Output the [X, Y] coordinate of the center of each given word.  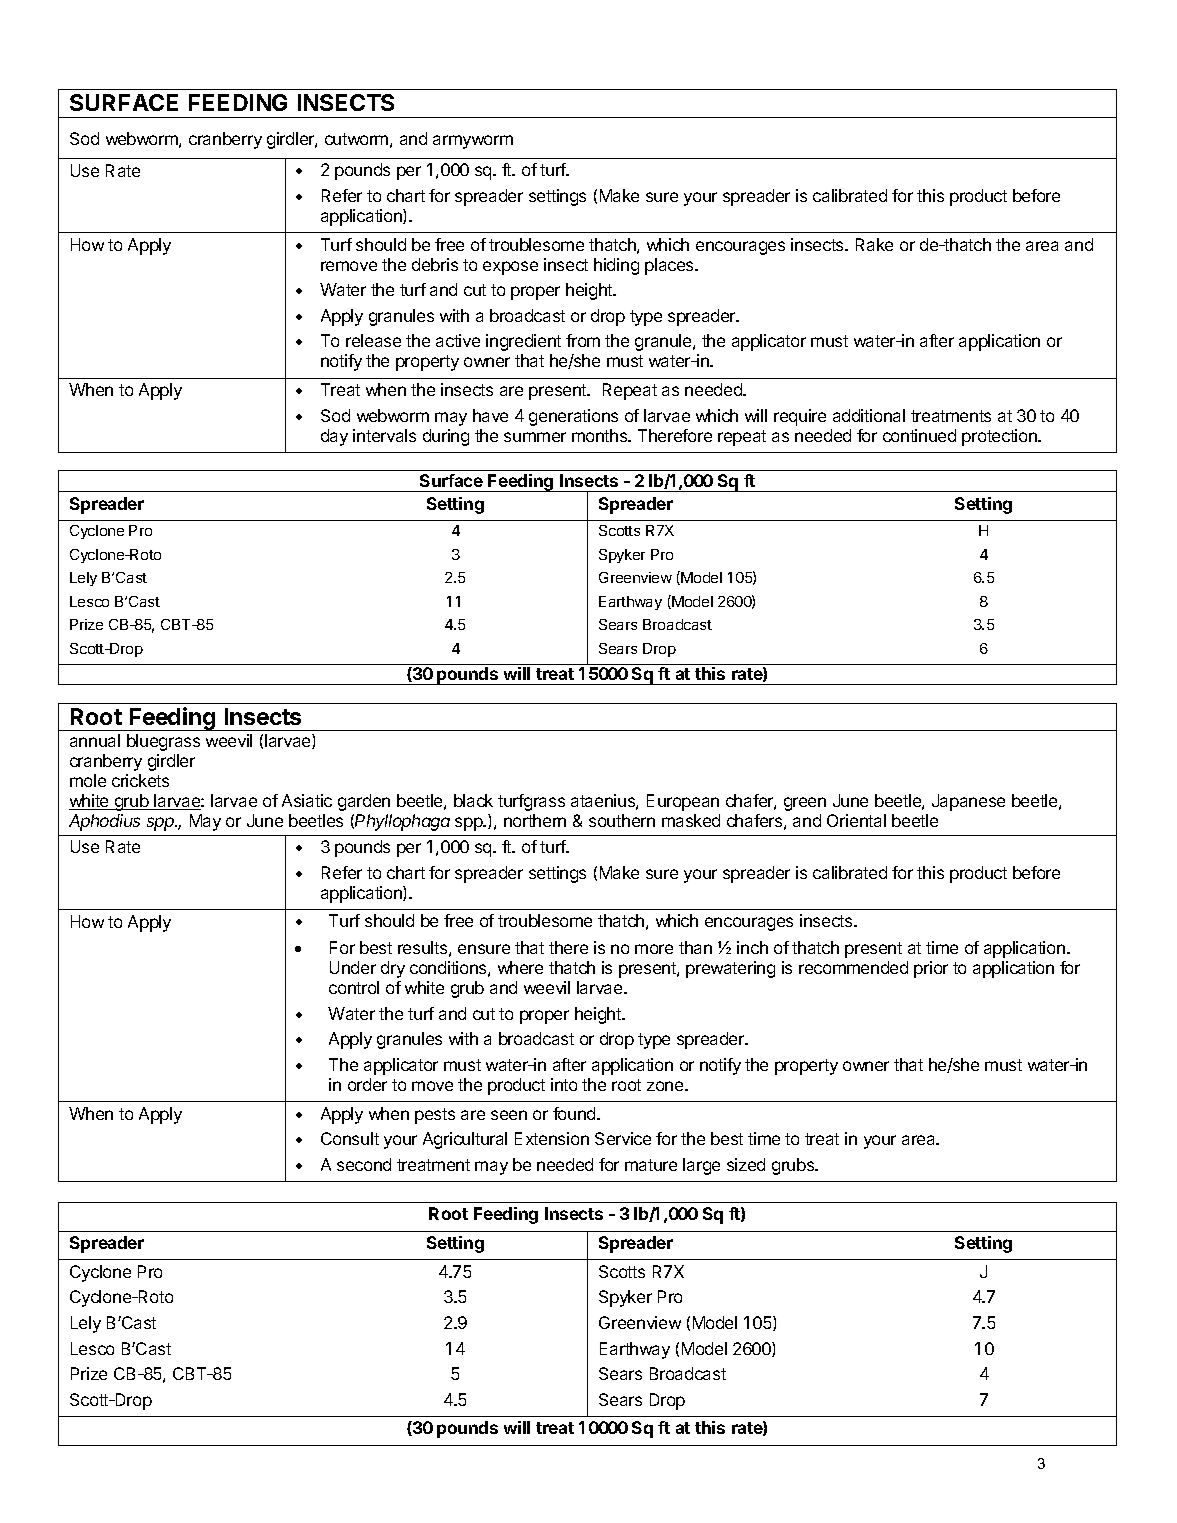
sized [746, 1164]
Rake [874, 244]
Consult [350, 1138]
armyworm [473, 142]
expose [510, 268]
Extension [552, 1138]
